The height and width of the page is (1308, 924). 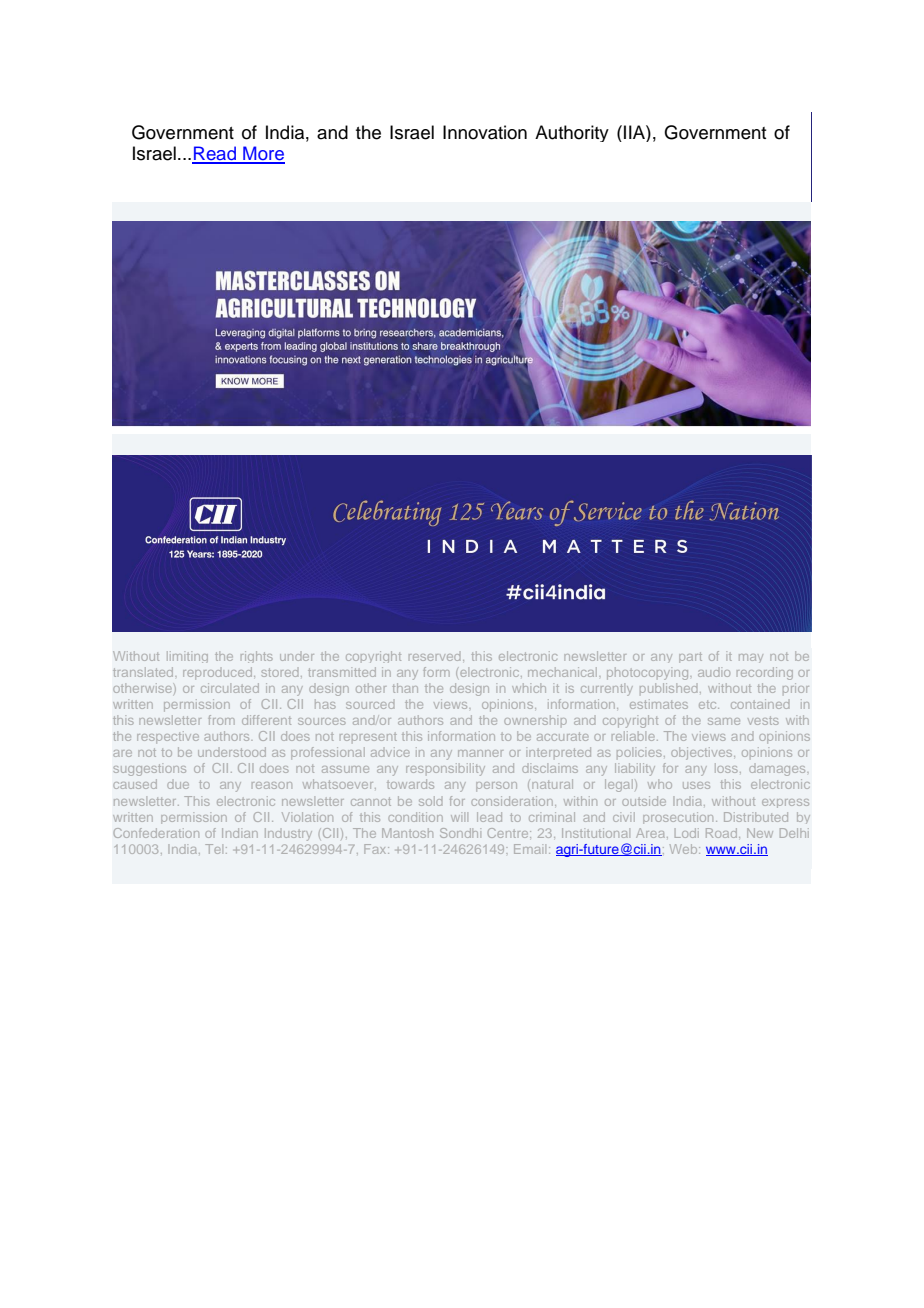 What do you see at coordinates (257, 657) in the page?
I see `rights` at bounding box center [257, 657].
